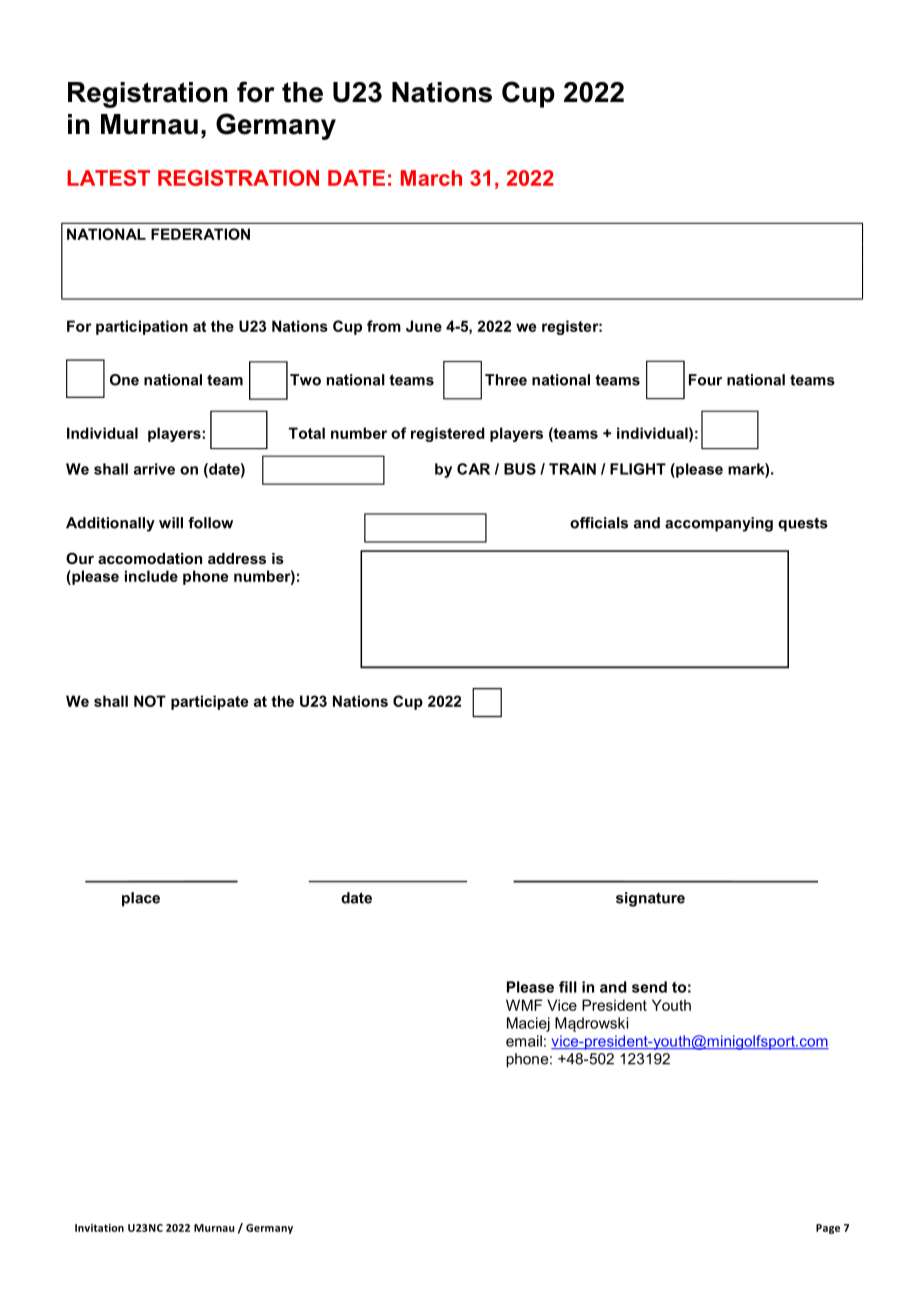  Describe the element at coordinates (719, 524) in the screenshot. I see `accompanying` at that location.
